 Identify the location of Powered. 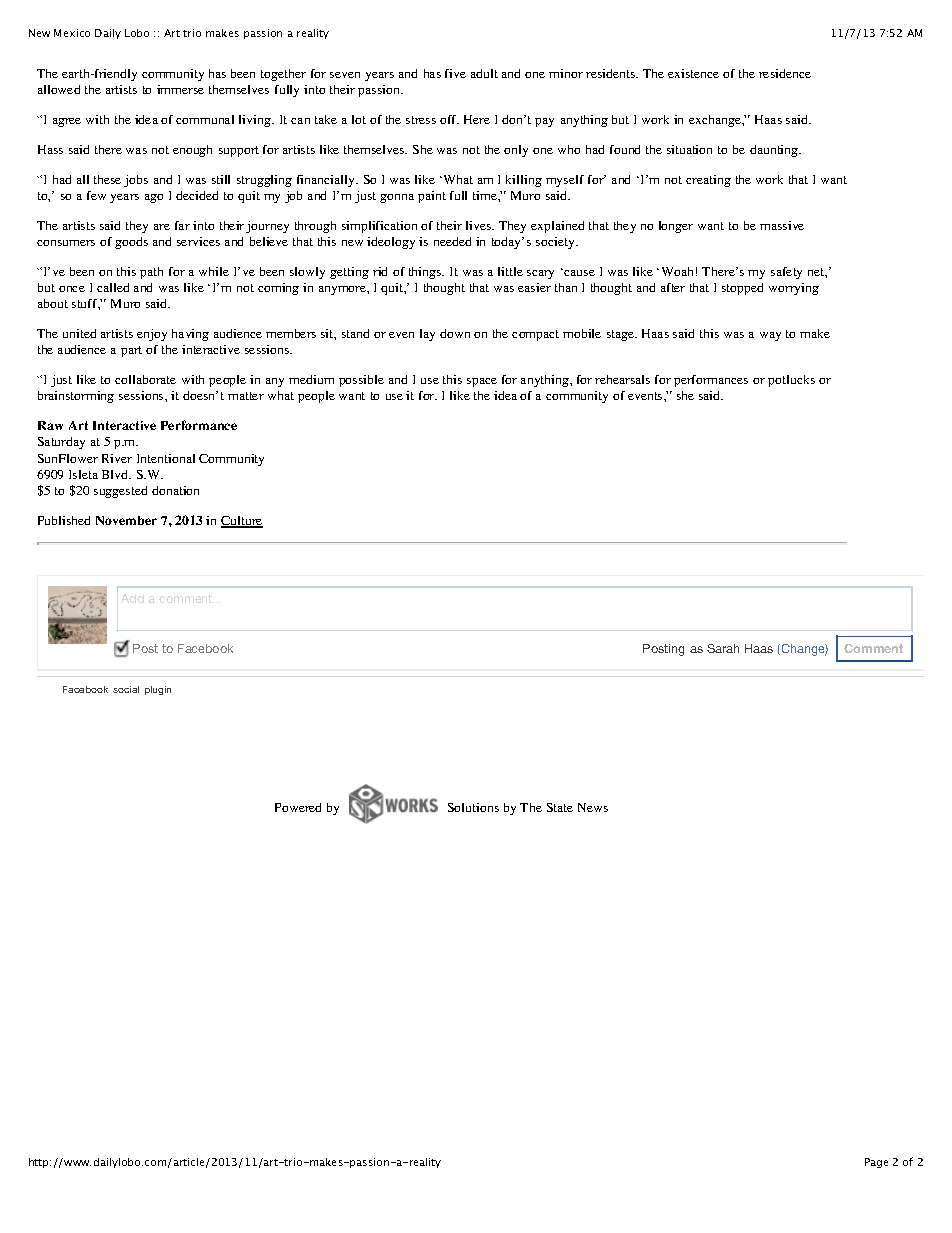
(298, 807).
